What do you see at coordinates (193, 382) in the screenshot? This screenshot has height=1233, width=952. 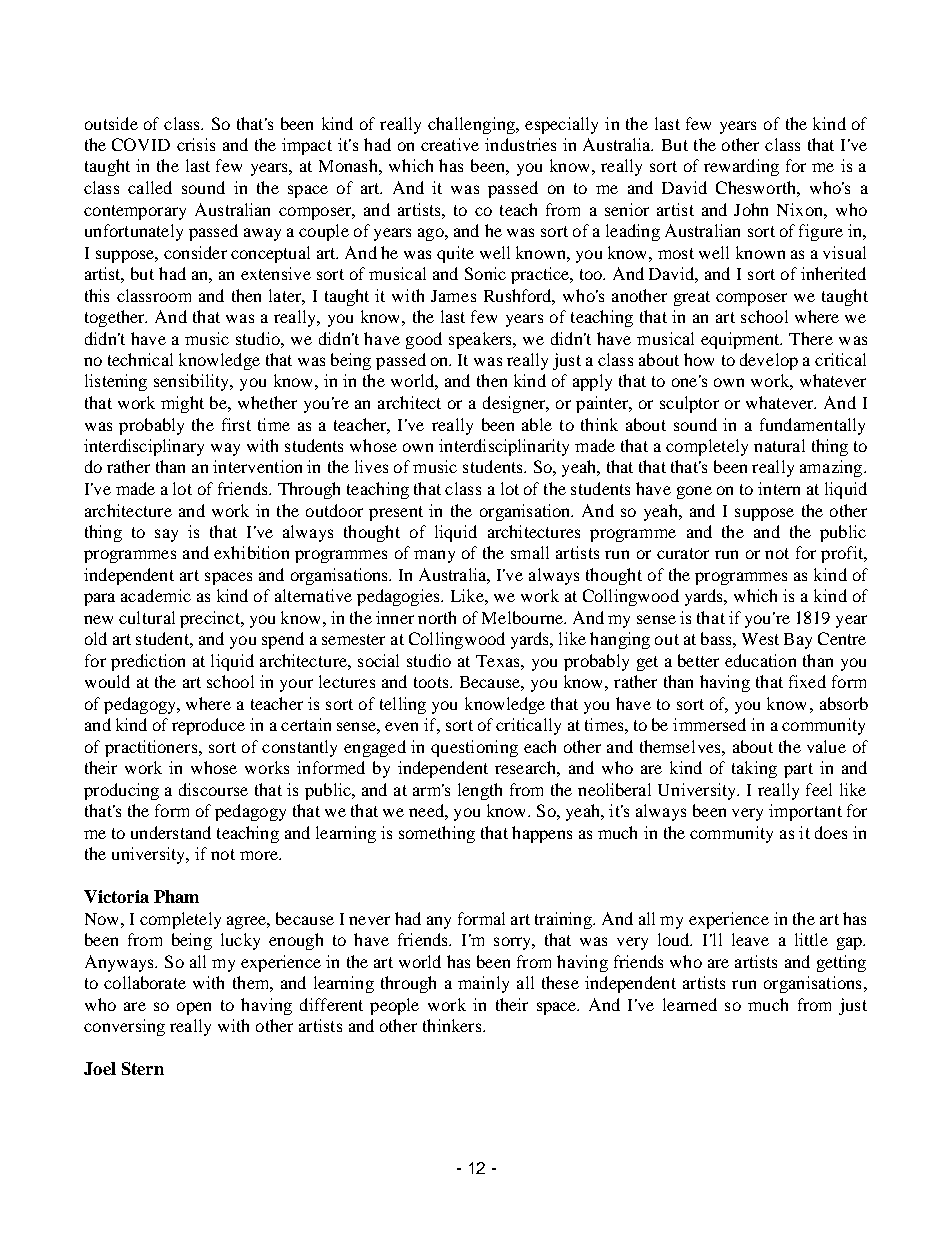 I see `sensibility` at bounding box center [193, 382].
